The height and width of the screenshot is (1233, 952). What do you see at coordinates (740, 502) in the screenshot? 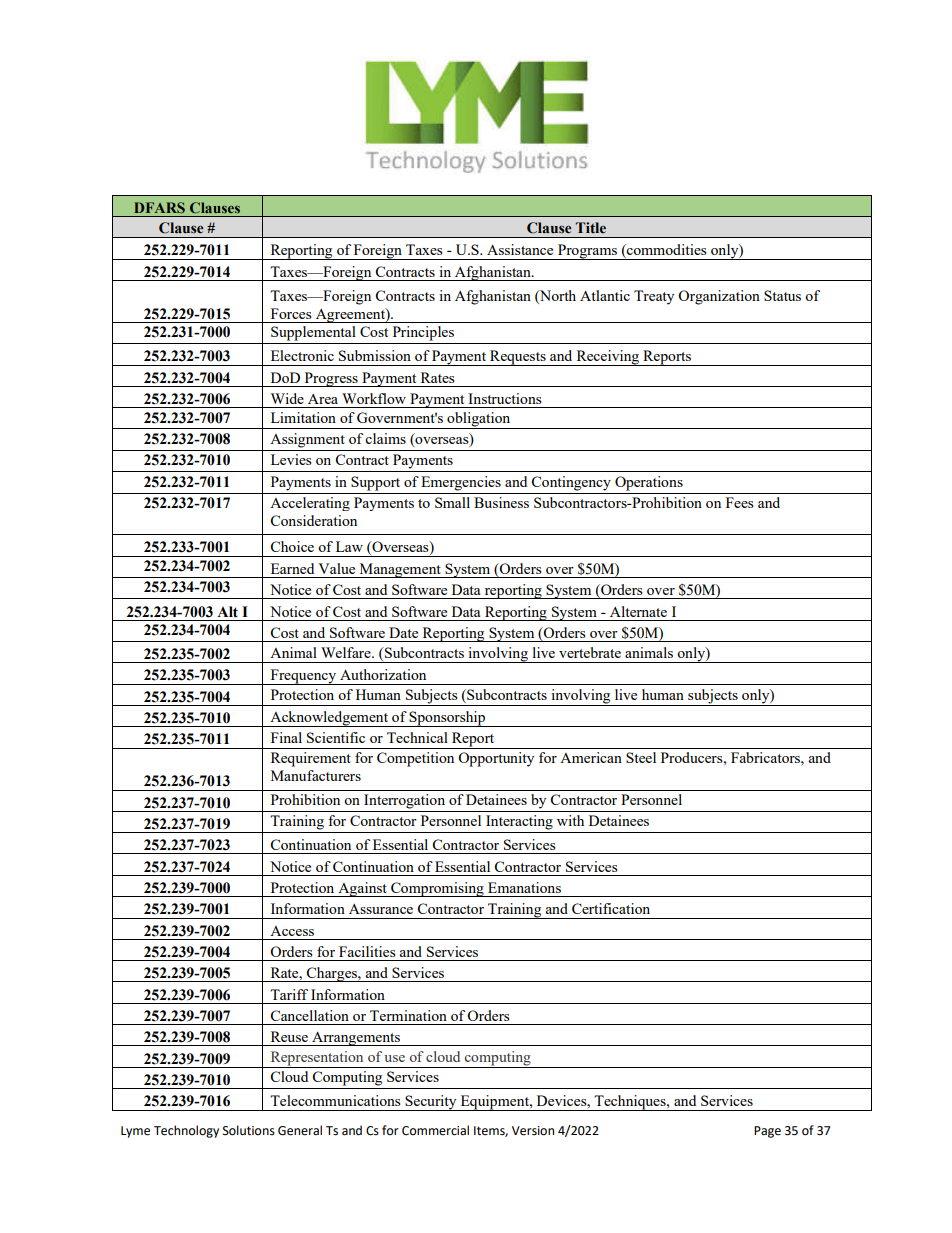
I see `Fees` at bounding box center [740, 502].
